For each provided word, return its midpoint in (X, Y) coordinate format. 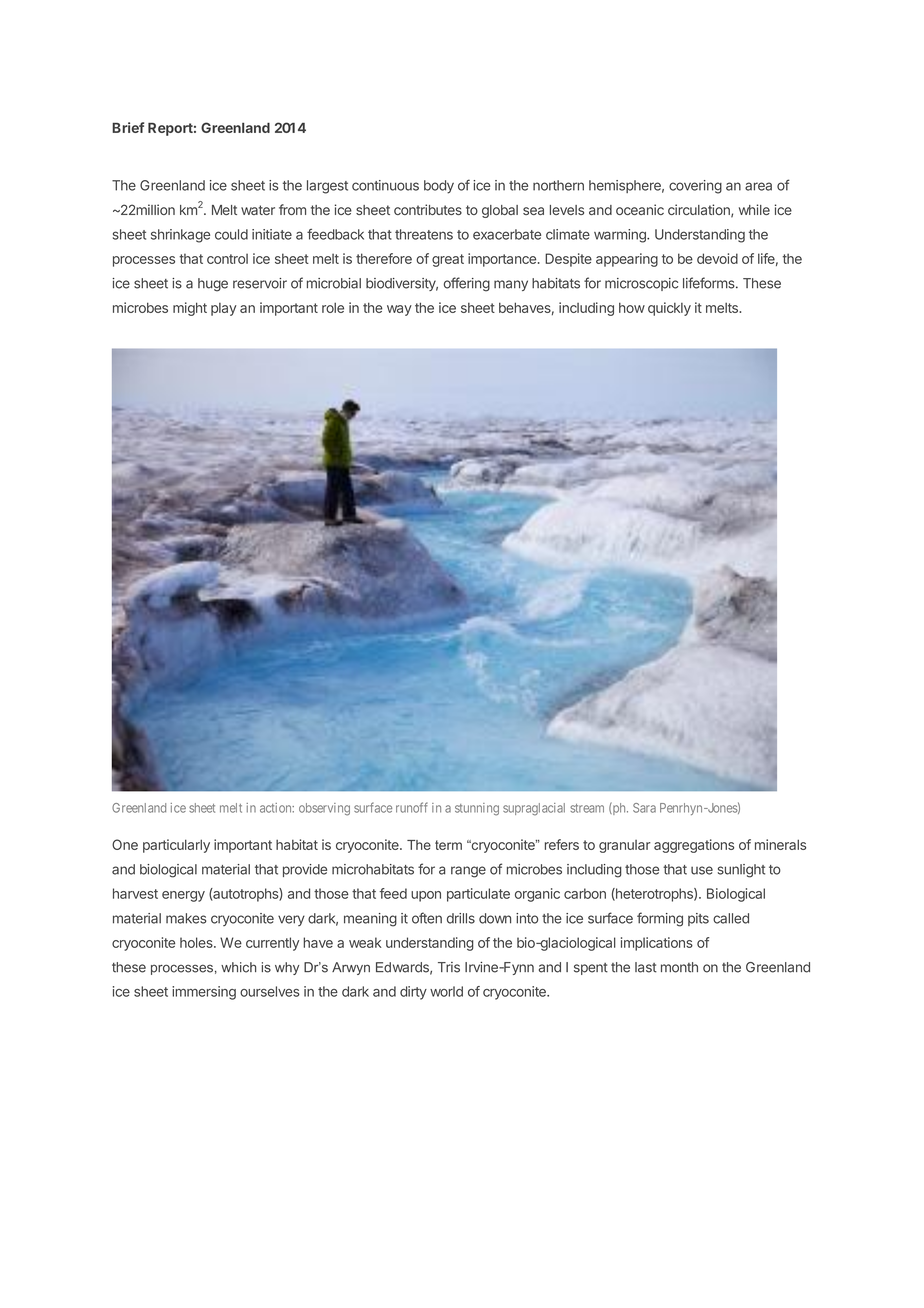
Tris (449, 967)
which (238, 967)
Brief (128, 127)
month (679, 967)
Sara (644, 808)
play (224, 309)
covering (695, 187)
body (439, 187)
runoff (412, 807)
